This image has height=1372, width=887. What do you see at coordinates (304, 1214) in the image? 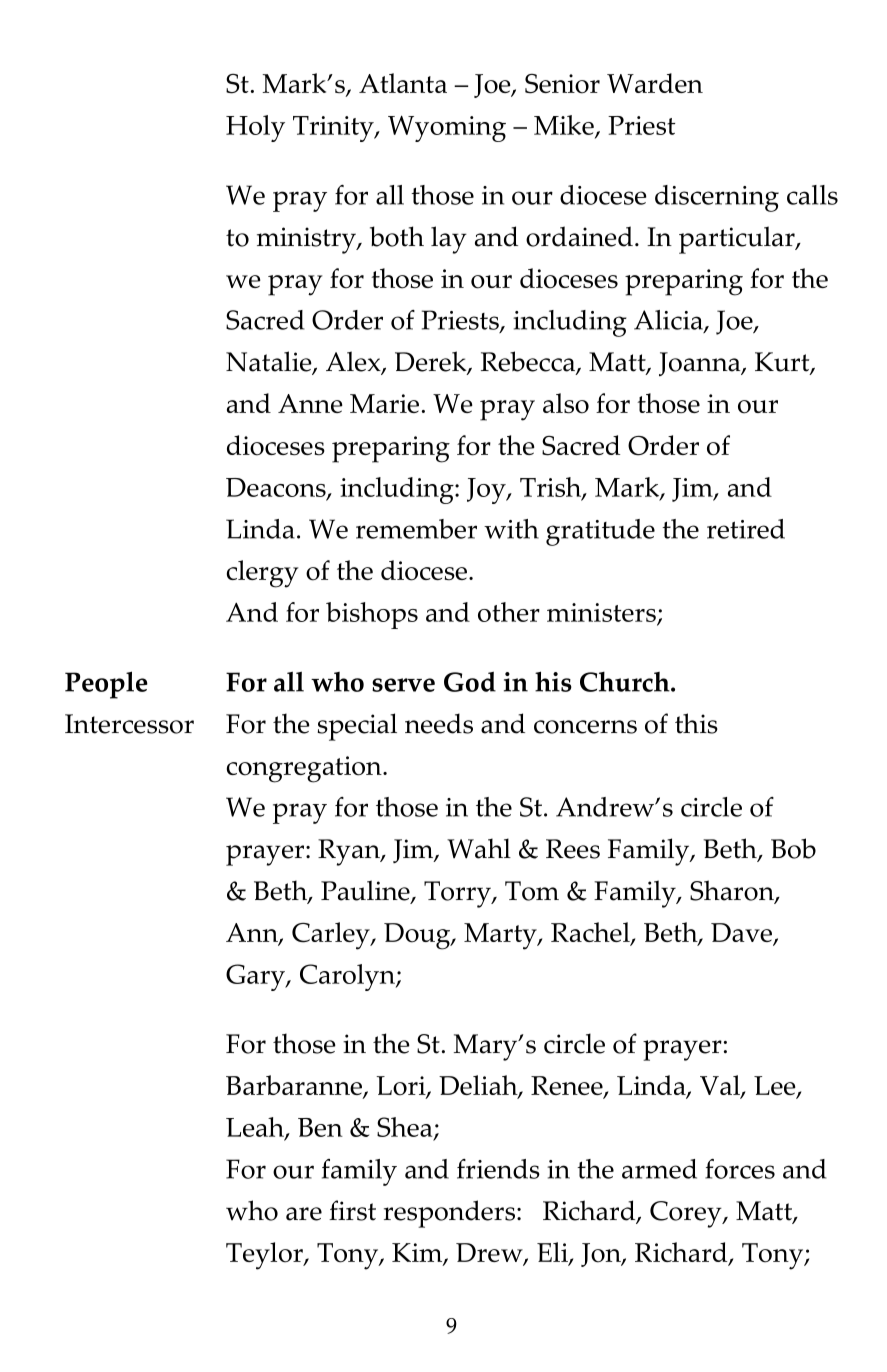
I see `are` at bounding box center [304, 1214].
